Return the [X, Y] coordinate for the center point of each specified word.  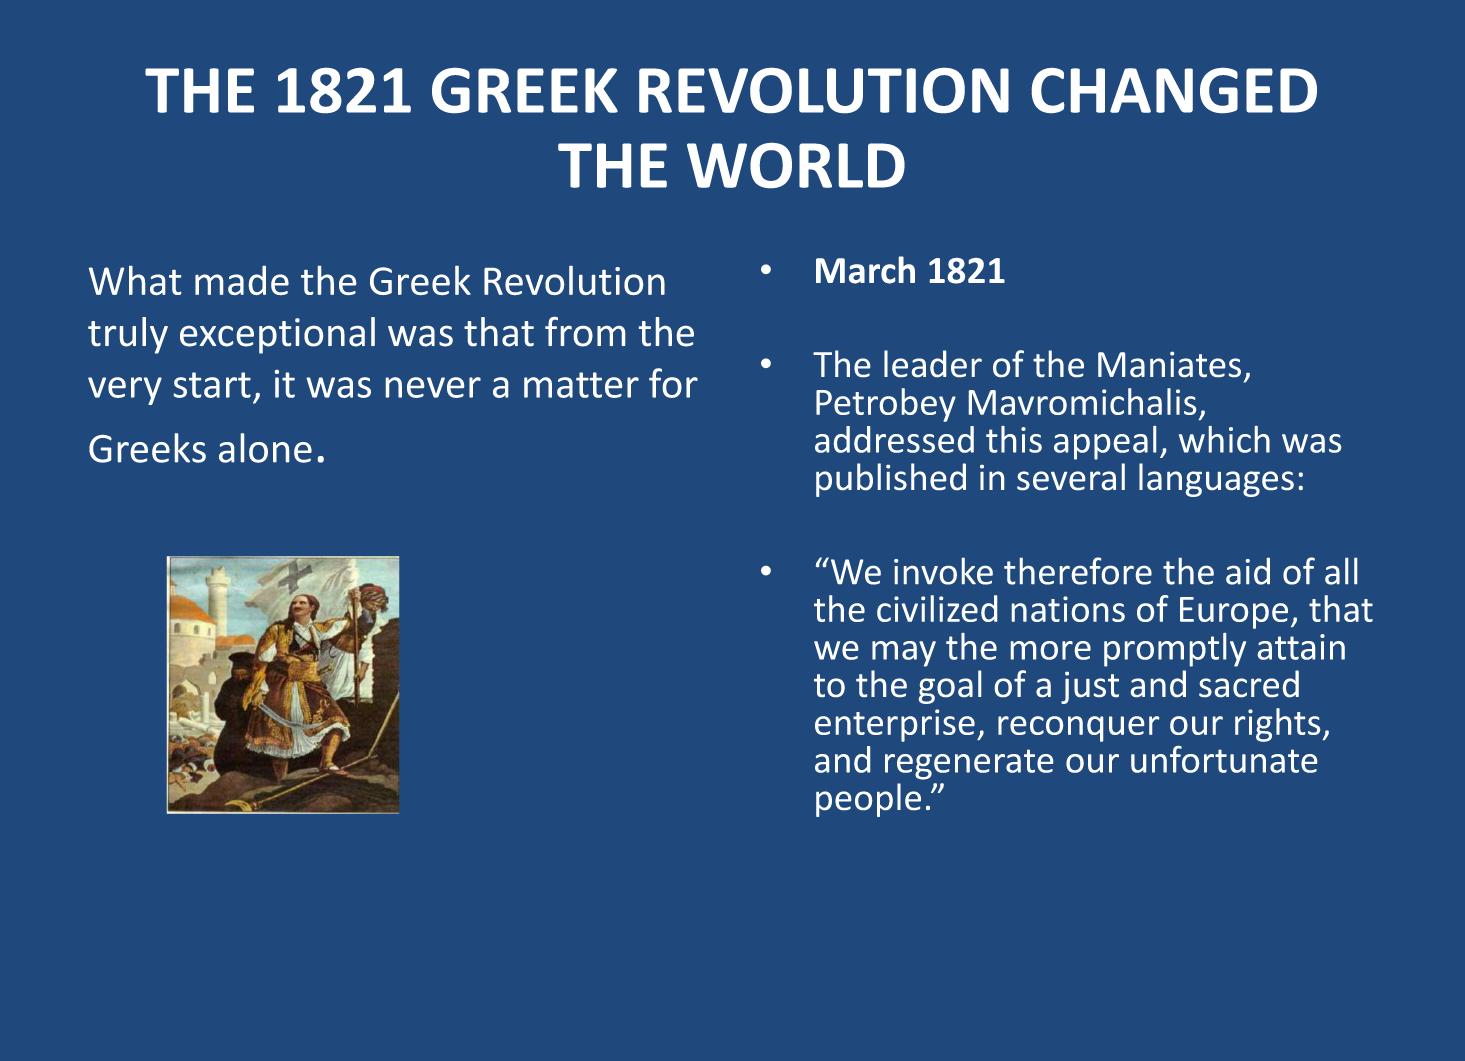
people [868, 800]
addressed [894, 439]
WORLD [796, 165]
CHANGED [1174, 90]
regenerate [969, 764]
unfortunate [1224, 759]
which [1224, 439]
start [212, 385]
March [865, 270]
